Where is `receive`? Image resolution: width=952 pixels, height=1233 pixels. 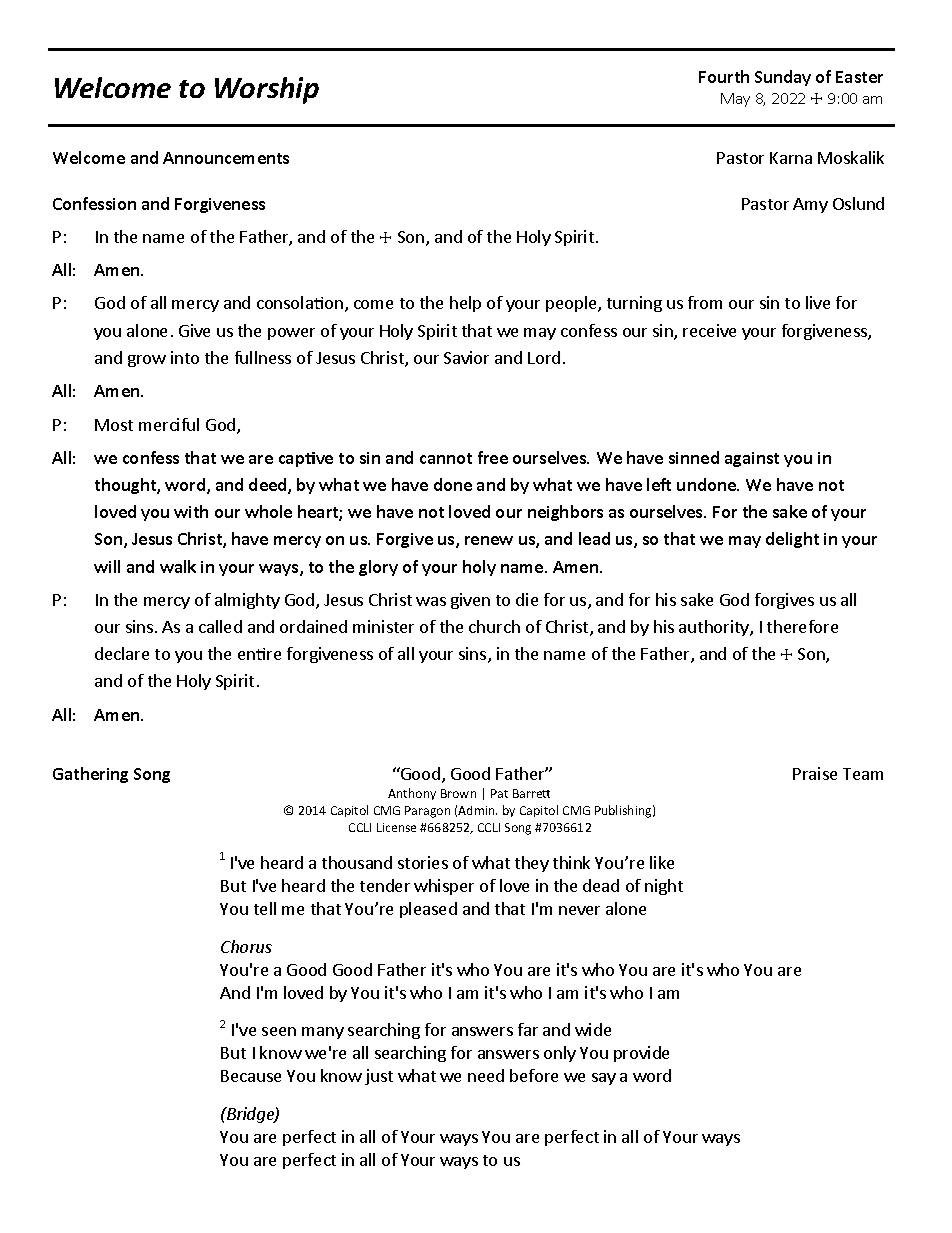
receive is located at coordinates (709, 330).
